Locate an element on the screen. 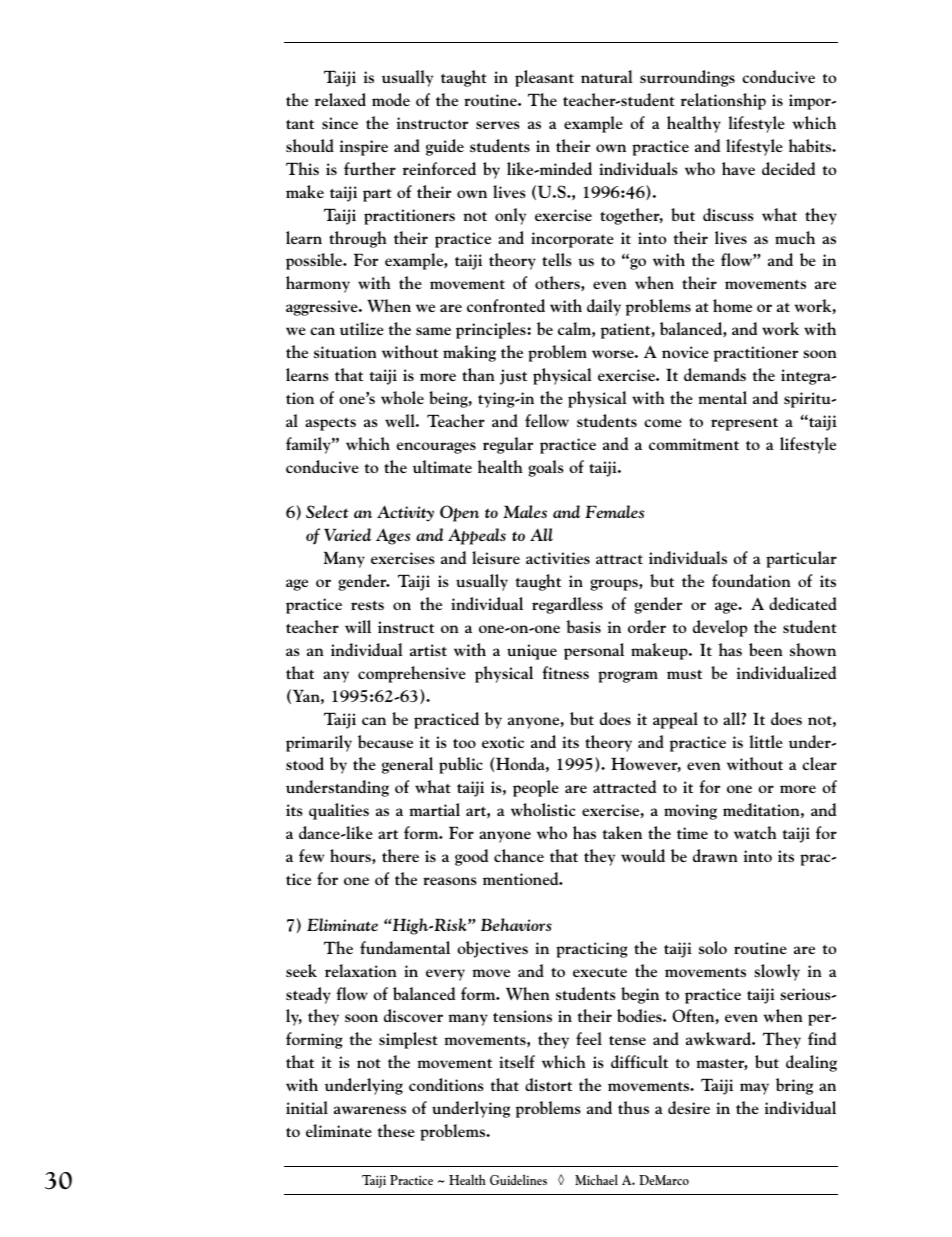 This screenshot has width=952, height=1237. been is located at coordinates (766, 649).
